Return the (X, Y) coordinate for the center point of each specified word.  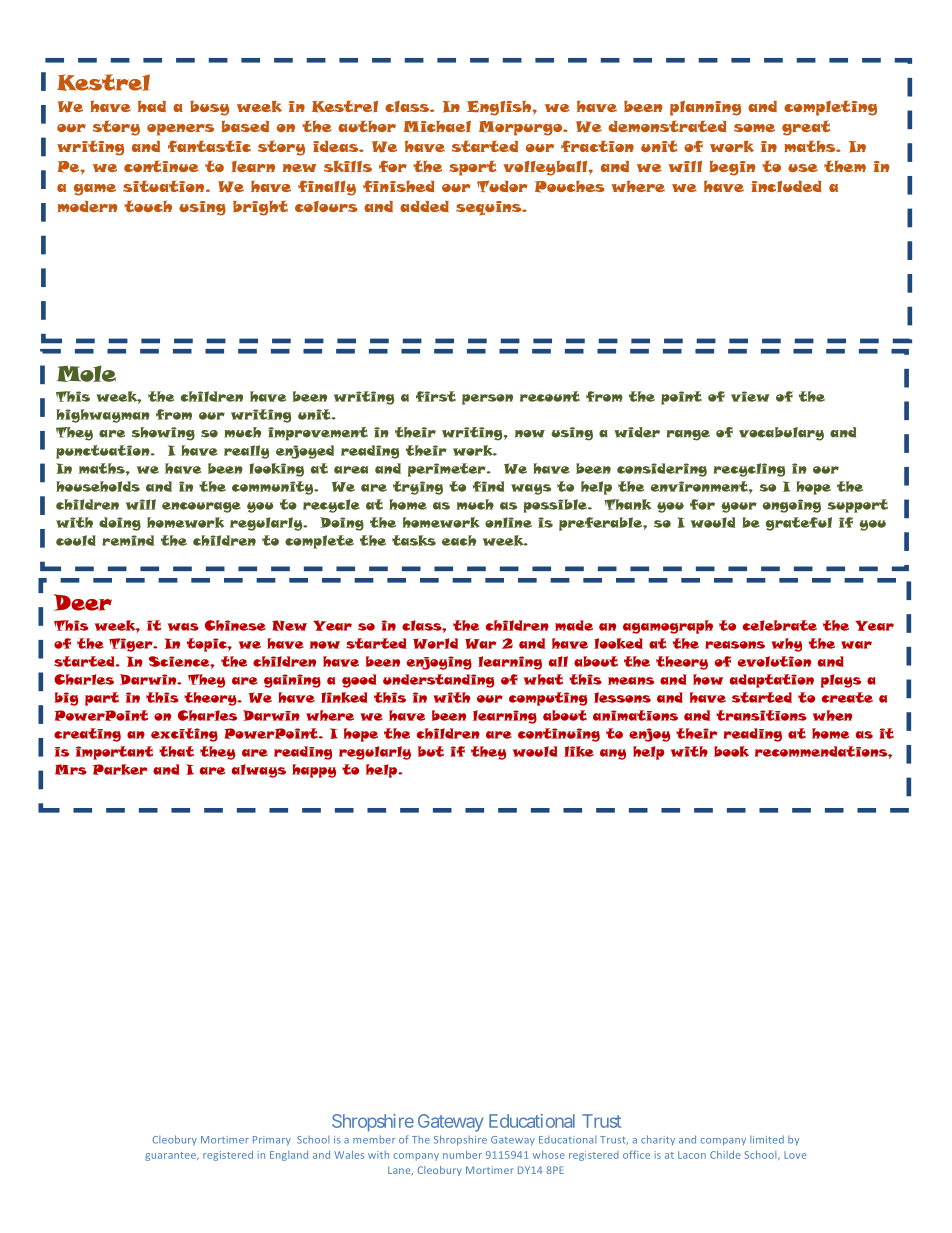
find (488, 486)
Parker (120, 769)
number (462, 1155)
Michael (437, 126)
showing (163, 434)
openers (180, 130)
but (431, 751)
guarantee (172, 1156)
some (754, 128)
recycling (749, 470)
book (731, 751)
